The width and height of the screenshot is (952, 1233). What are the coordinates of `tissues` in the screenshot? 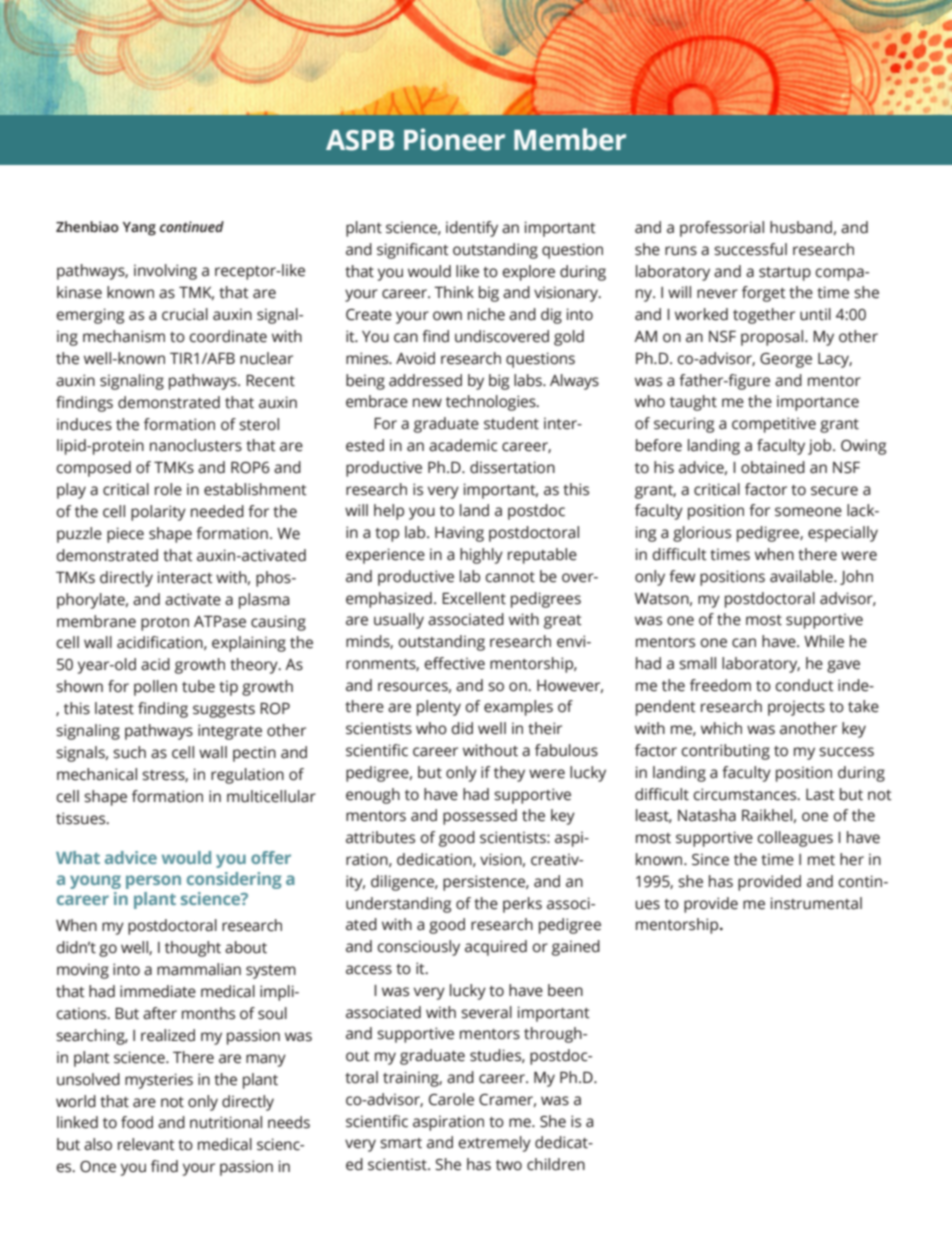 It's located at (82, 818).
